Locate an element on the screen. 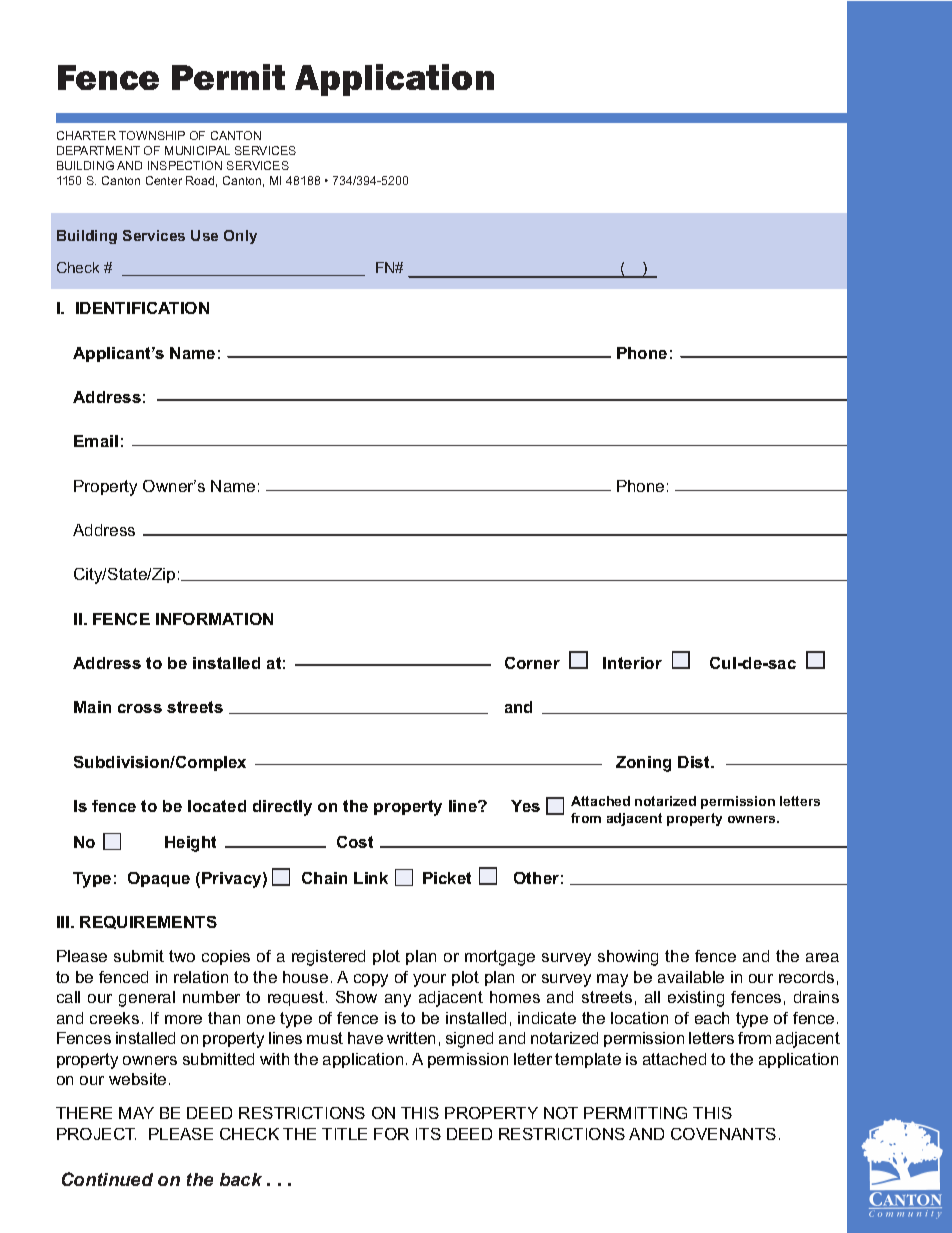  cross is located at coordinates (140, 708).
